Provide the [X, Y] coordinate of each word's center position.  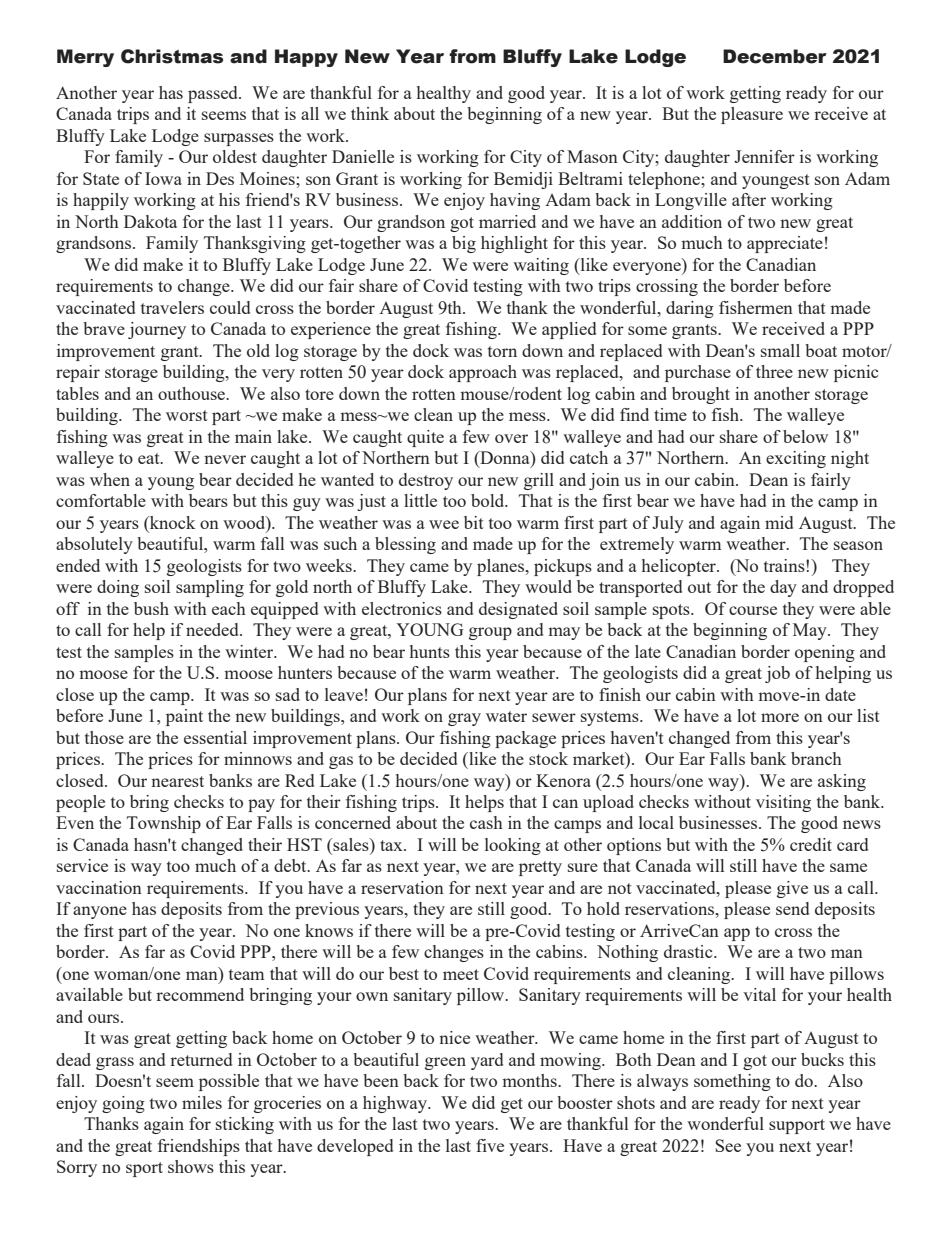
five [490, 1145]
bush [151, 608]
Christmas [172, 56]
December [775, 56]
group [490, 633]
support [797, 1126]
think [370, 113]
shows [191, 1166]
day [783, 588]
